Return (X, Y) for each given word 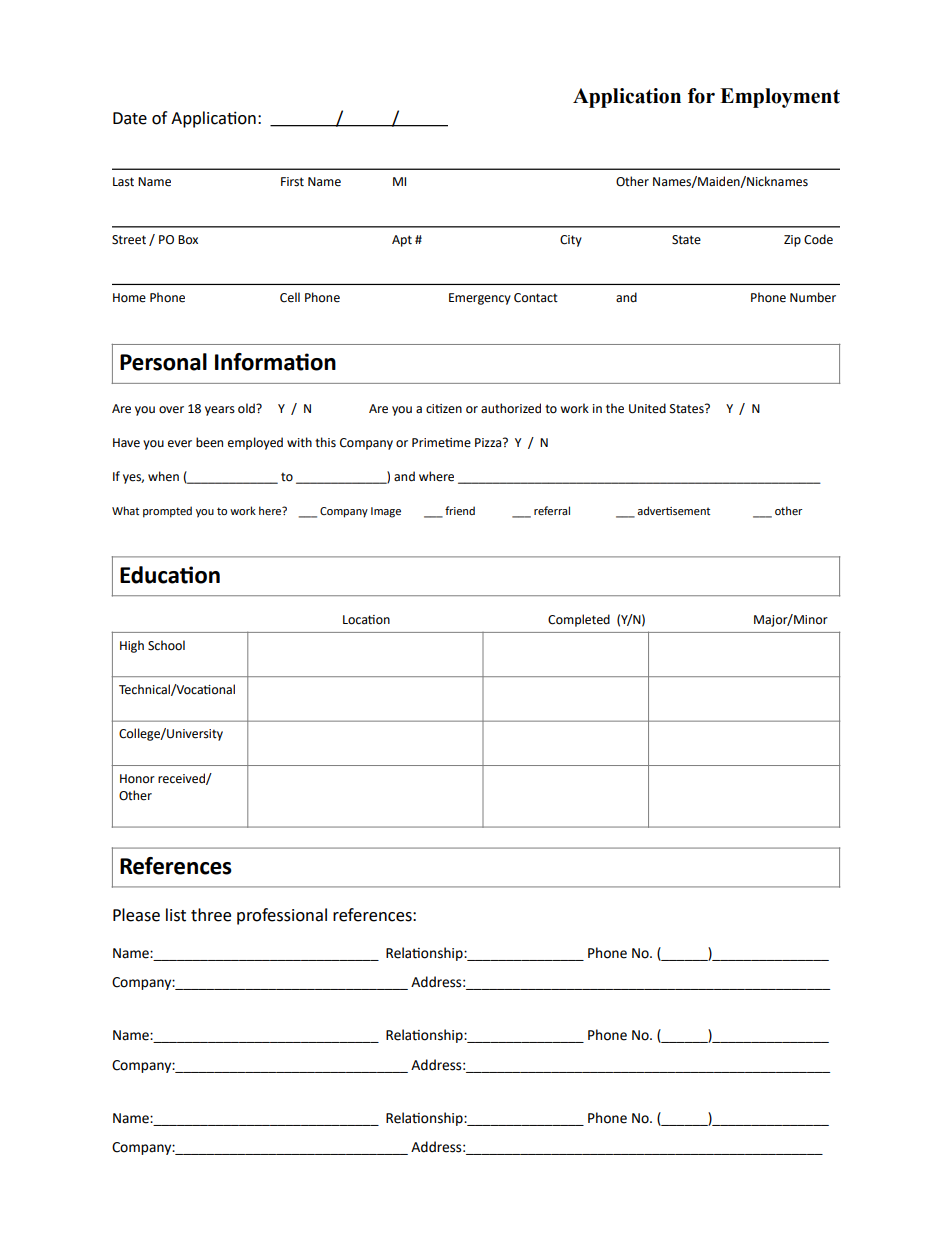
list (176, 915)
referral (552, 510)
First (292, 182)
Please (136, 915)
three (211, 915)
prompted (167, 512)
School (166, 645)
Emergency (480, 299)
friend (460, 510)
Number (813, 297)
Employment (780, 98)
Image (386, 512)
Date (130, 118)
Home (129, 298)
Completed (579, 620)
